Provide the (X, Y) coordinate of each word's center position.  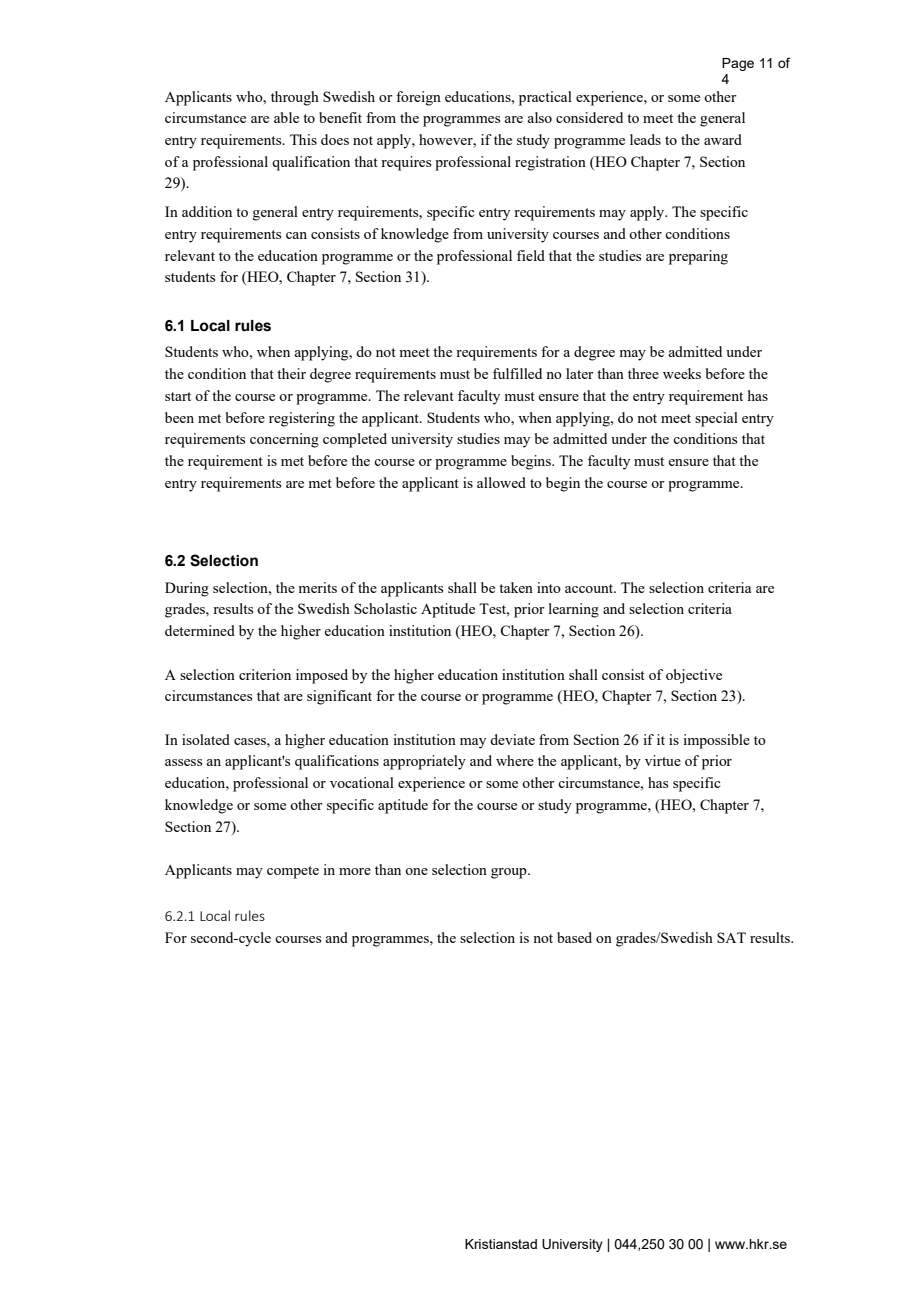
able (286, 117)
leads (645, 139)
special (716, 419)
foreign (418, 98)
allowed (501, 482)
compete (293, 872)
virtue (663, 760)
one (416, 871)
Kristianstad (501, 1244)
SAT (731, 937)
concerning (284, 440)
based (574, 937)
